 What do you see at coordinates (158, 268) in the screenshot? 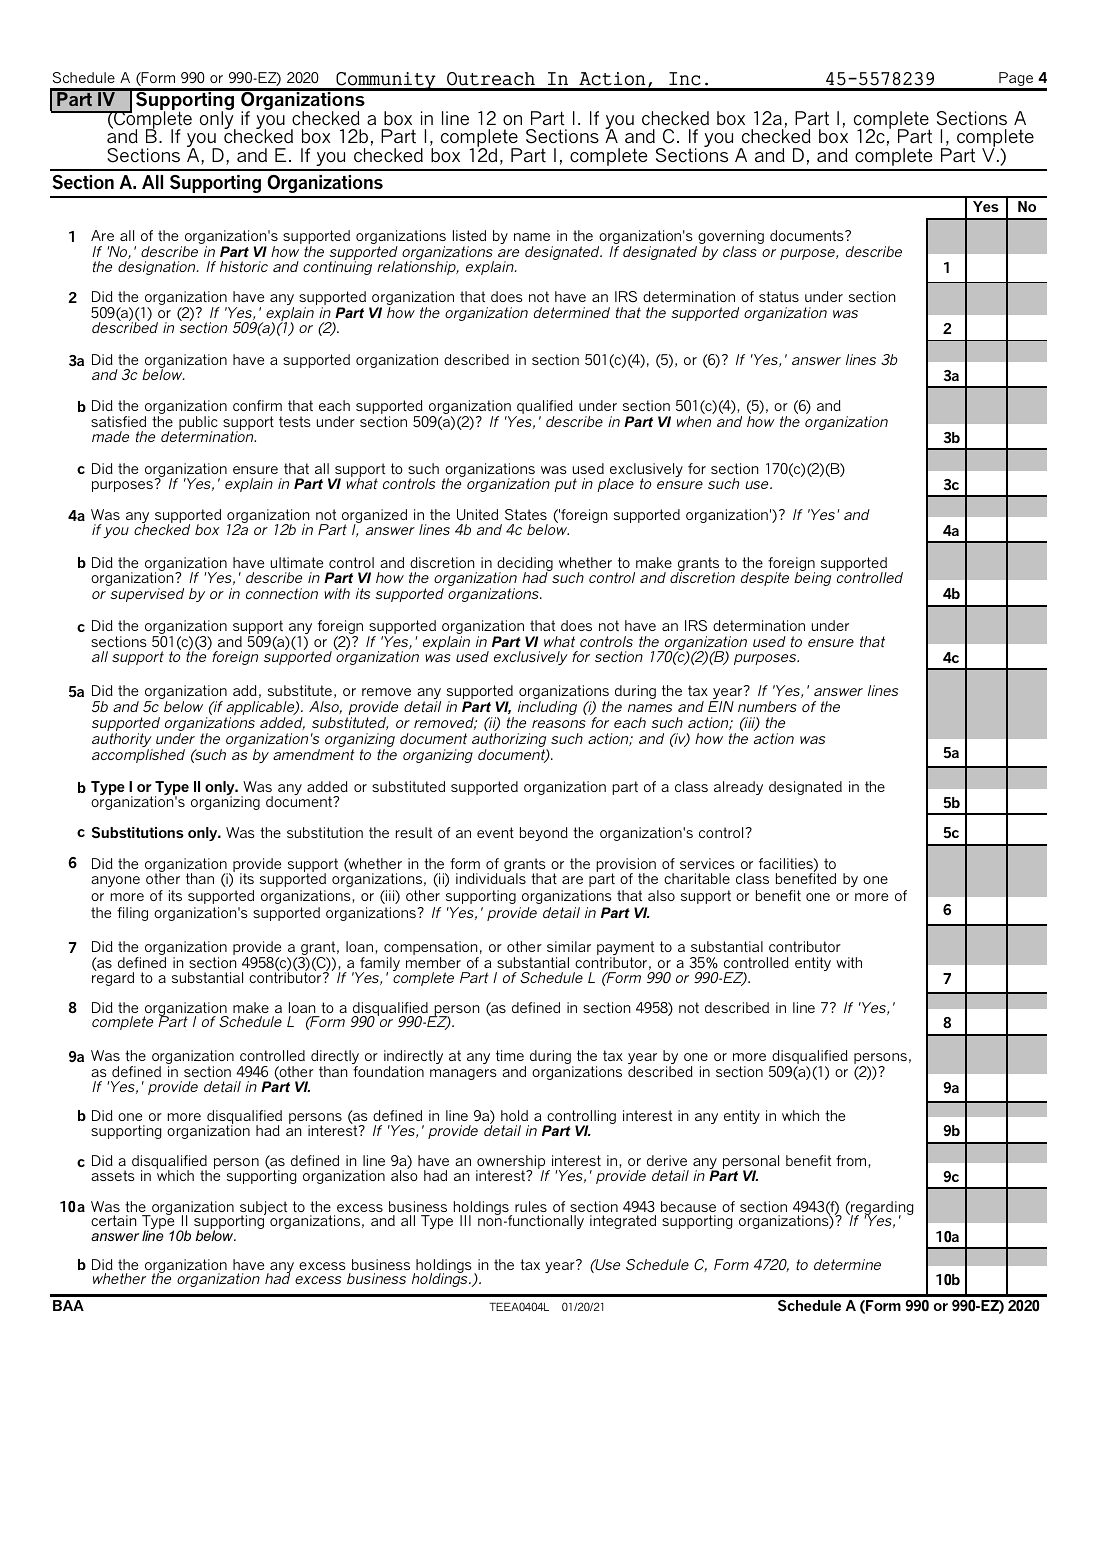
I see `designation` at bounding box center [158, 268].
